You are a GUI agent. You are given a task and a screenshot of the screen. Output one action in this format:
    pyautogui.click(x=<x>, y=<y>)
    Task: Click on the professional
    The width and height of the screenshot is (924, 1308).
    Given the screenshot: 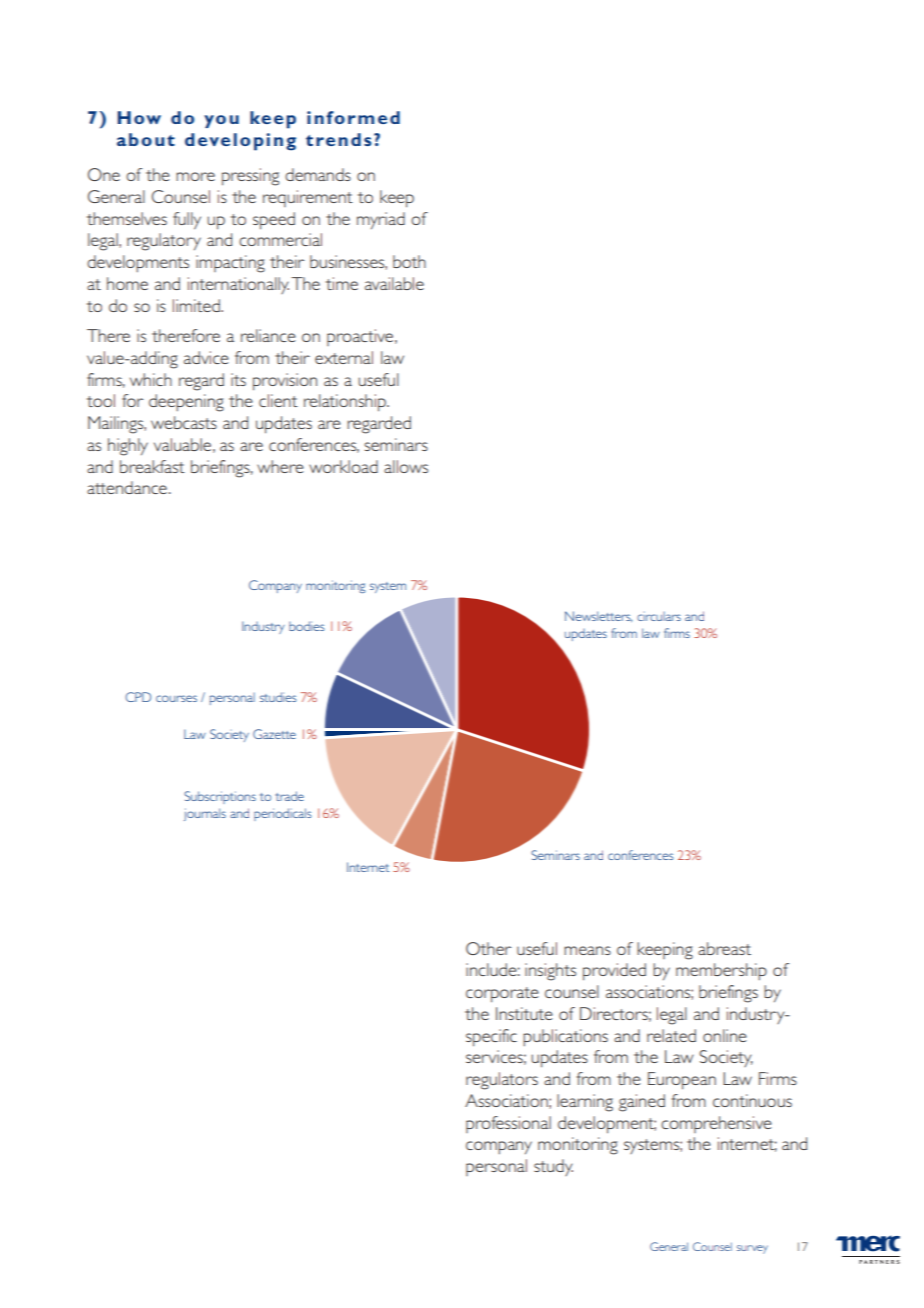 What is the action you would take?
    pyautogui.click(x=508, y=1124)
